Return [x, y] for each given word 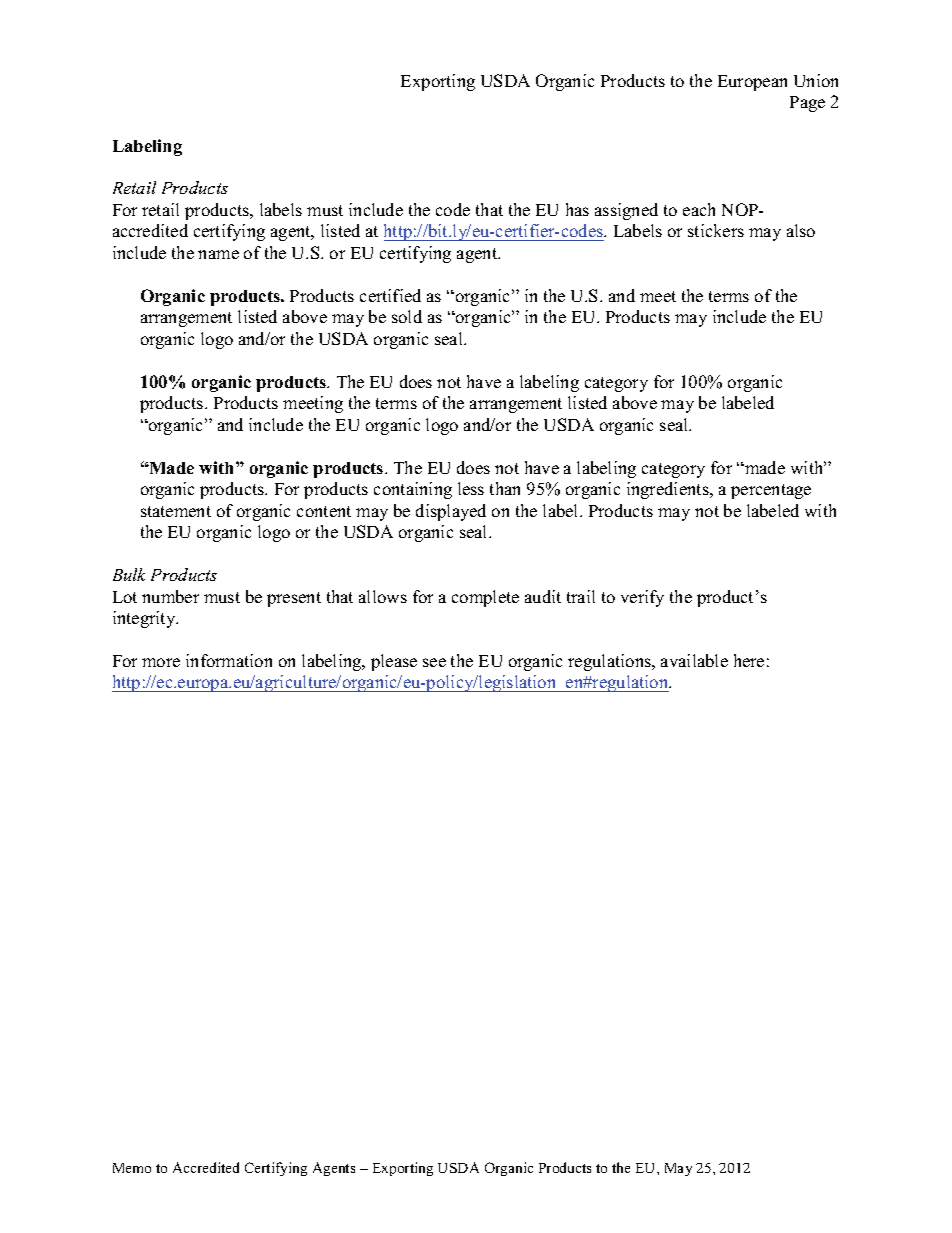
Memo [132, 1168]
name [218, 254]
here [749, 660]
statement [176, 511]
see [434, 662]
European [752, 83]
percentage [771, 491]
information [229, 660]
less [471, 488]
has [577, 209]
